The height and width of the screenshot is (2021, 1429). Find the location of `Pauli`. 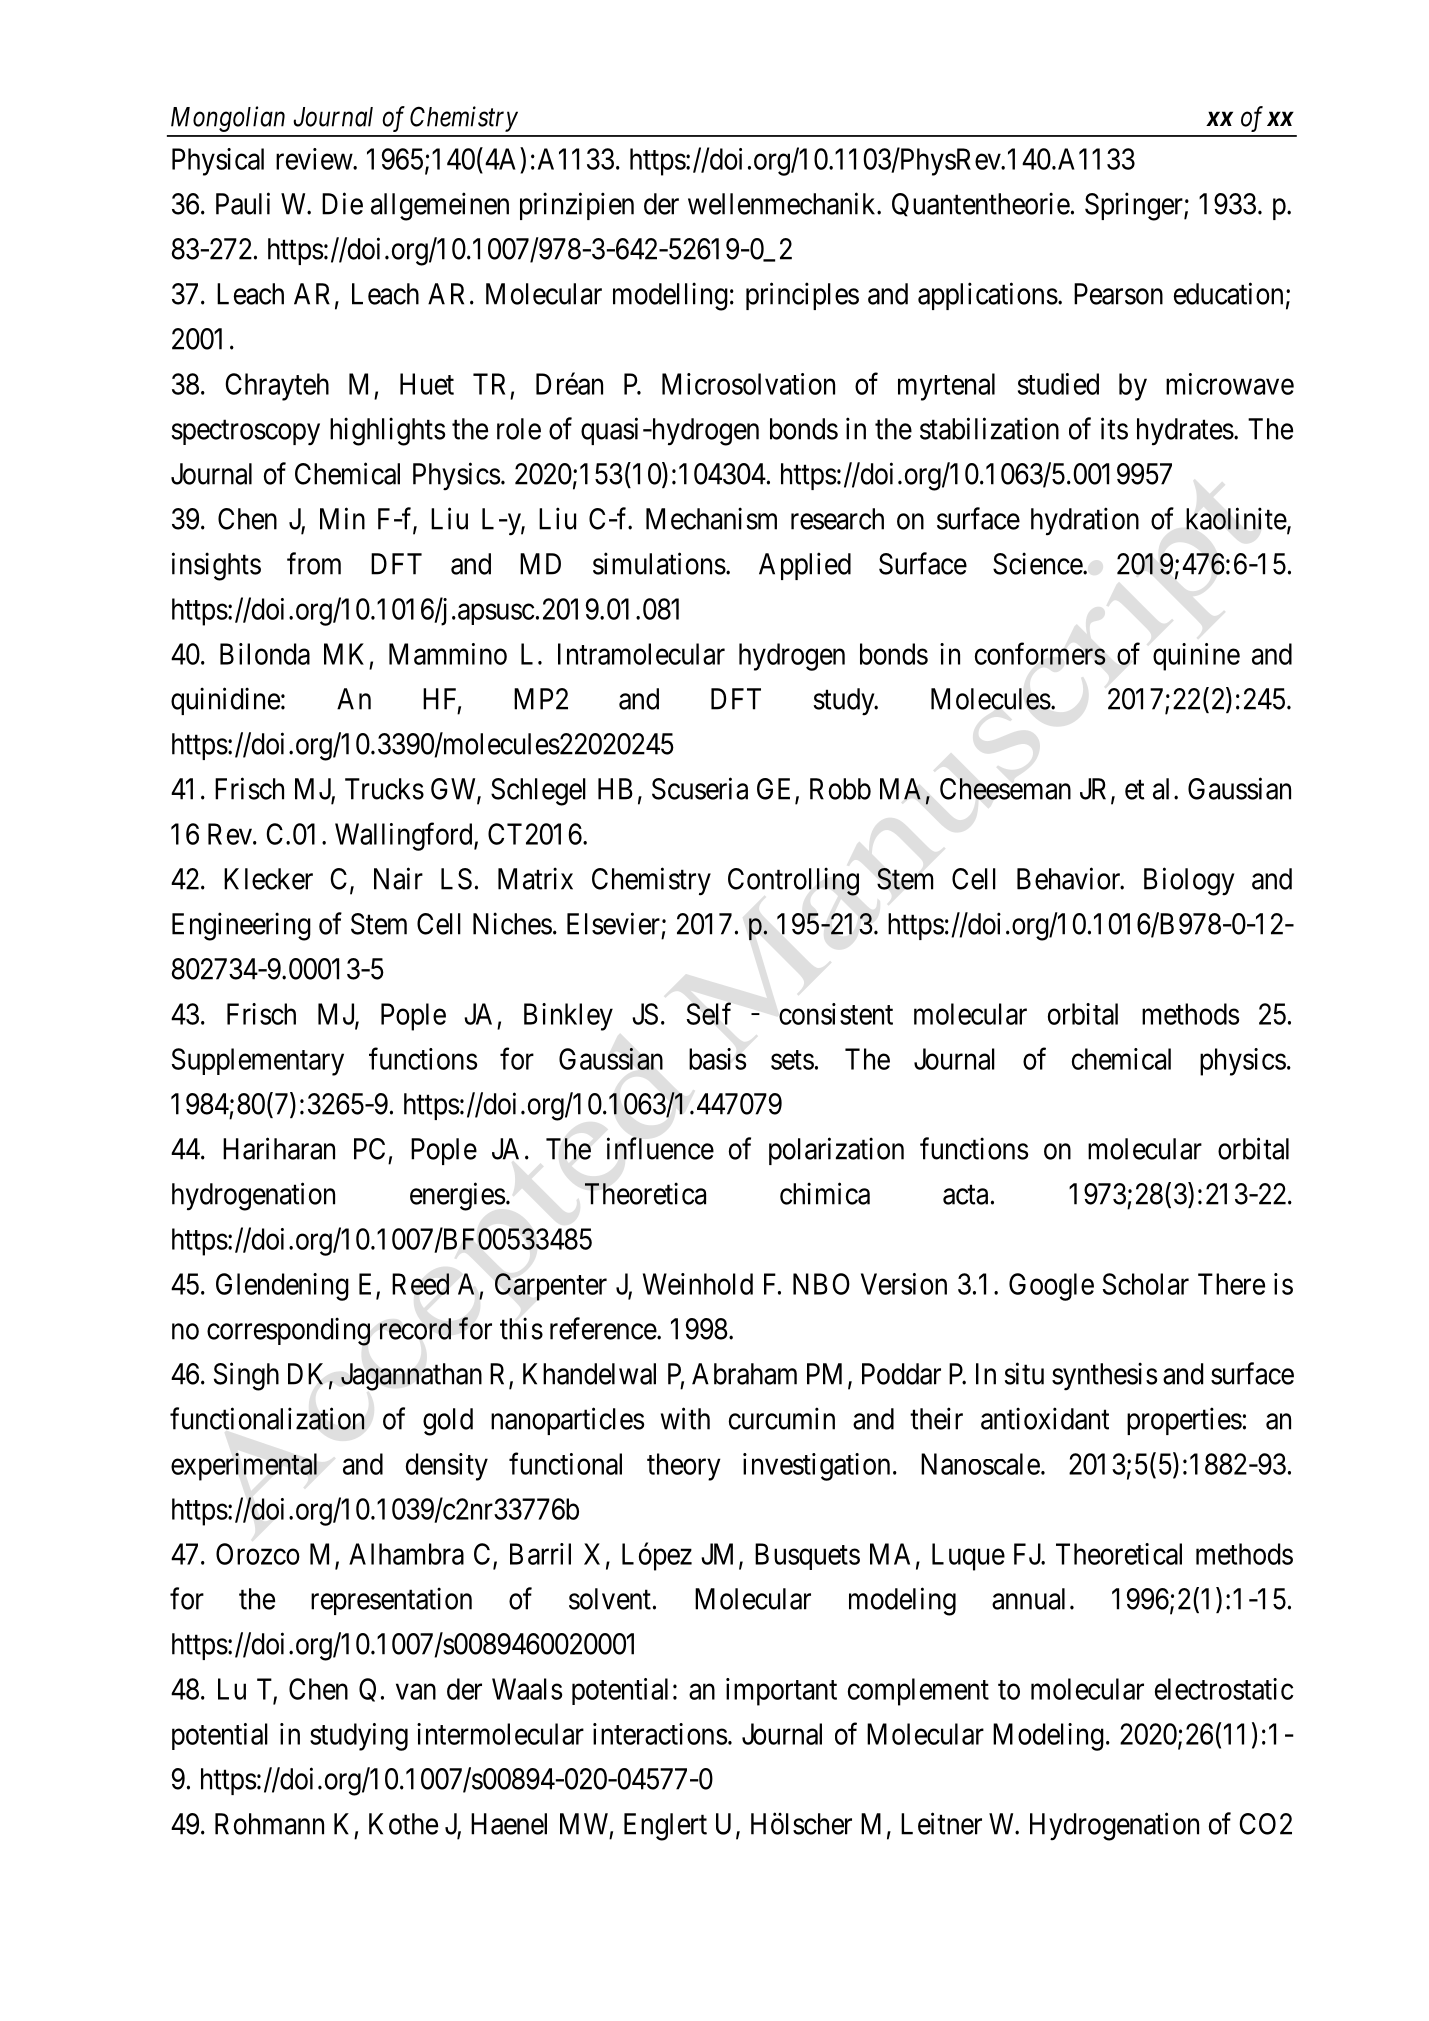

Pauli is located at coordinates (243, 203).
